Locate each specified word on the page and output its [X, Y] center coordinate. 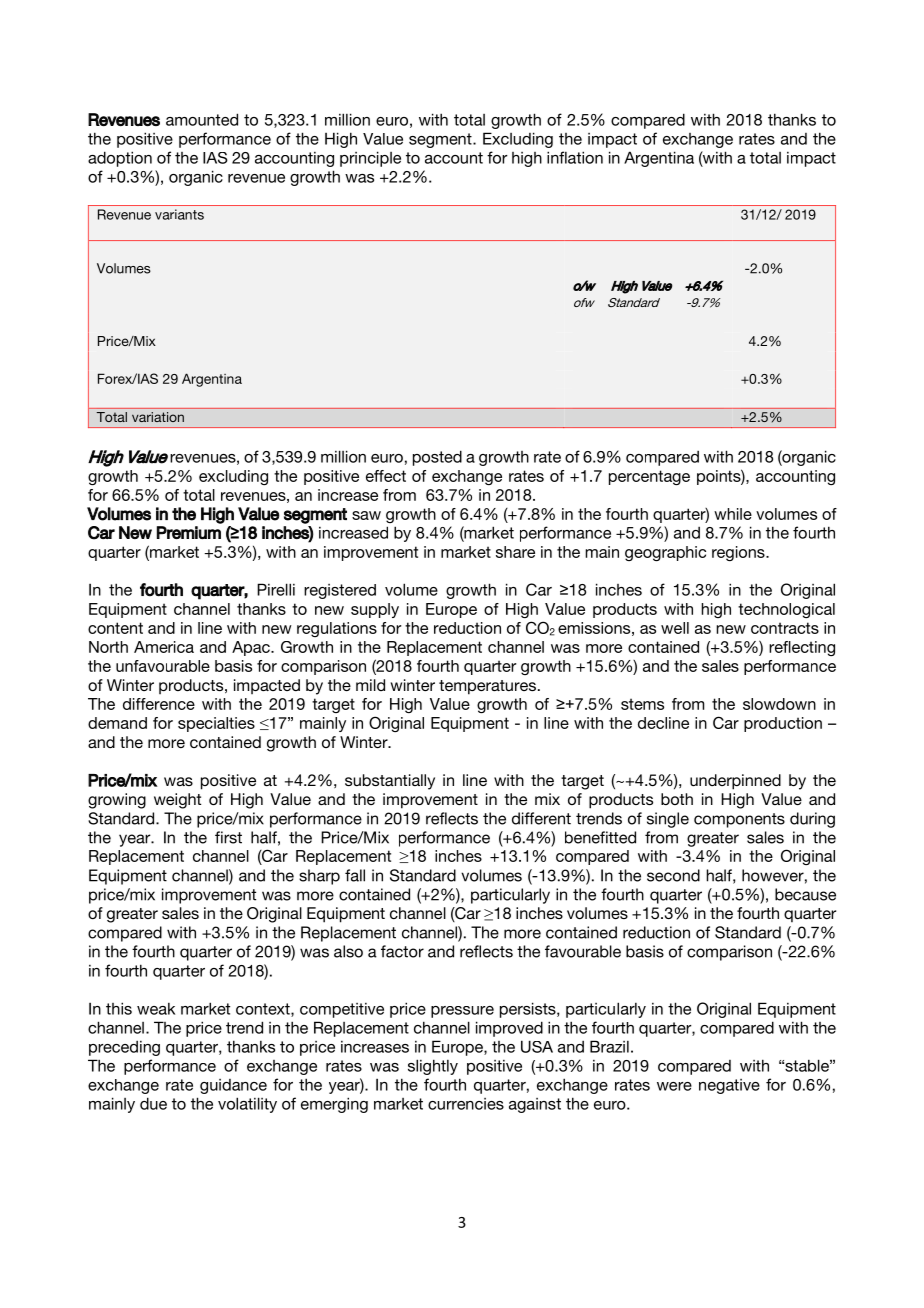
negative [729, 1086]
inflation [575, 157]
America [164, 647]
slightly [433, 1067]
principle [370, 159]
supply [375, 610]
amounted [202, 119]
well [675, 628]
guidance [233, 1086]
